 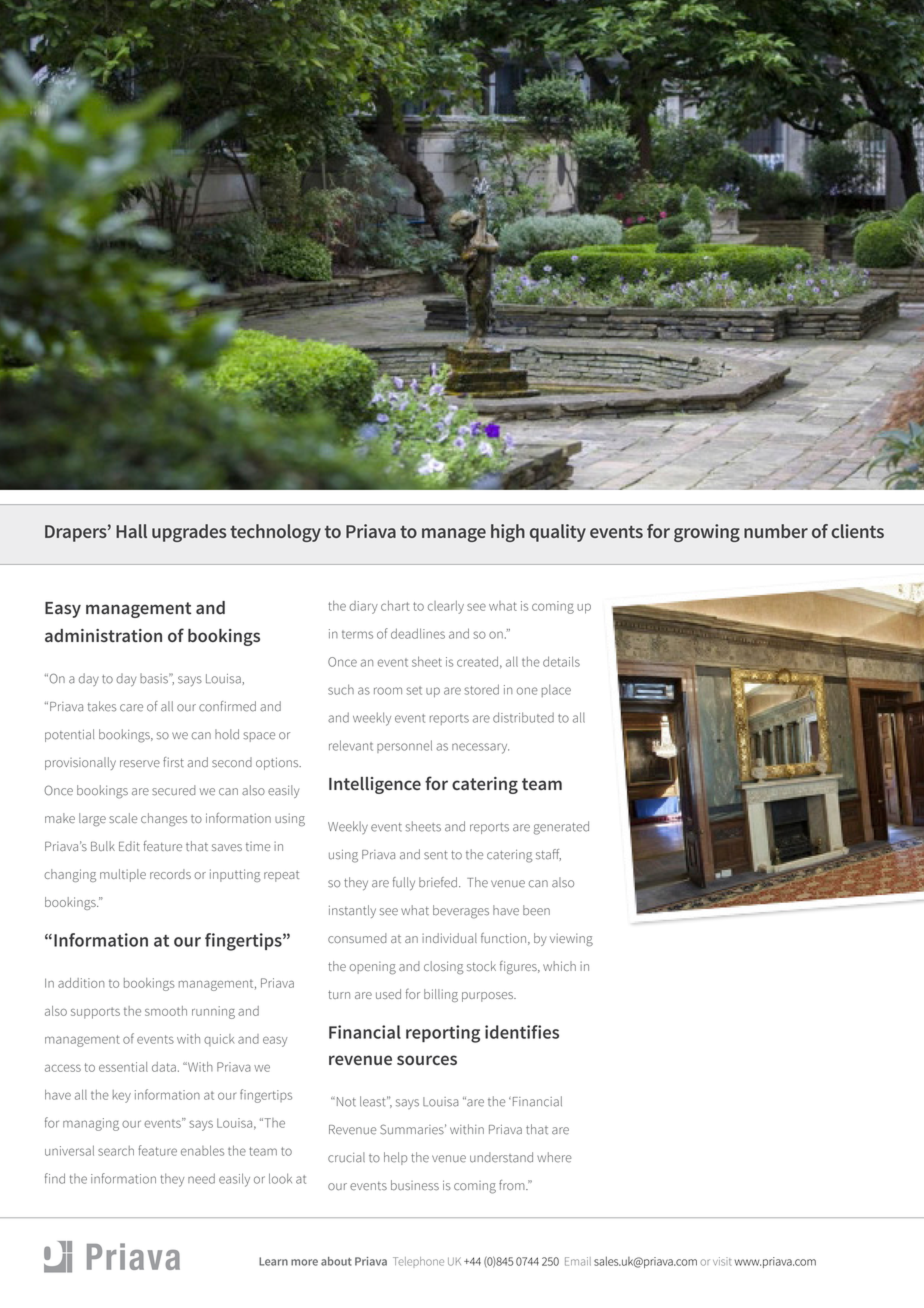 I want to click on Learn, so click(x=273, y=1261).
